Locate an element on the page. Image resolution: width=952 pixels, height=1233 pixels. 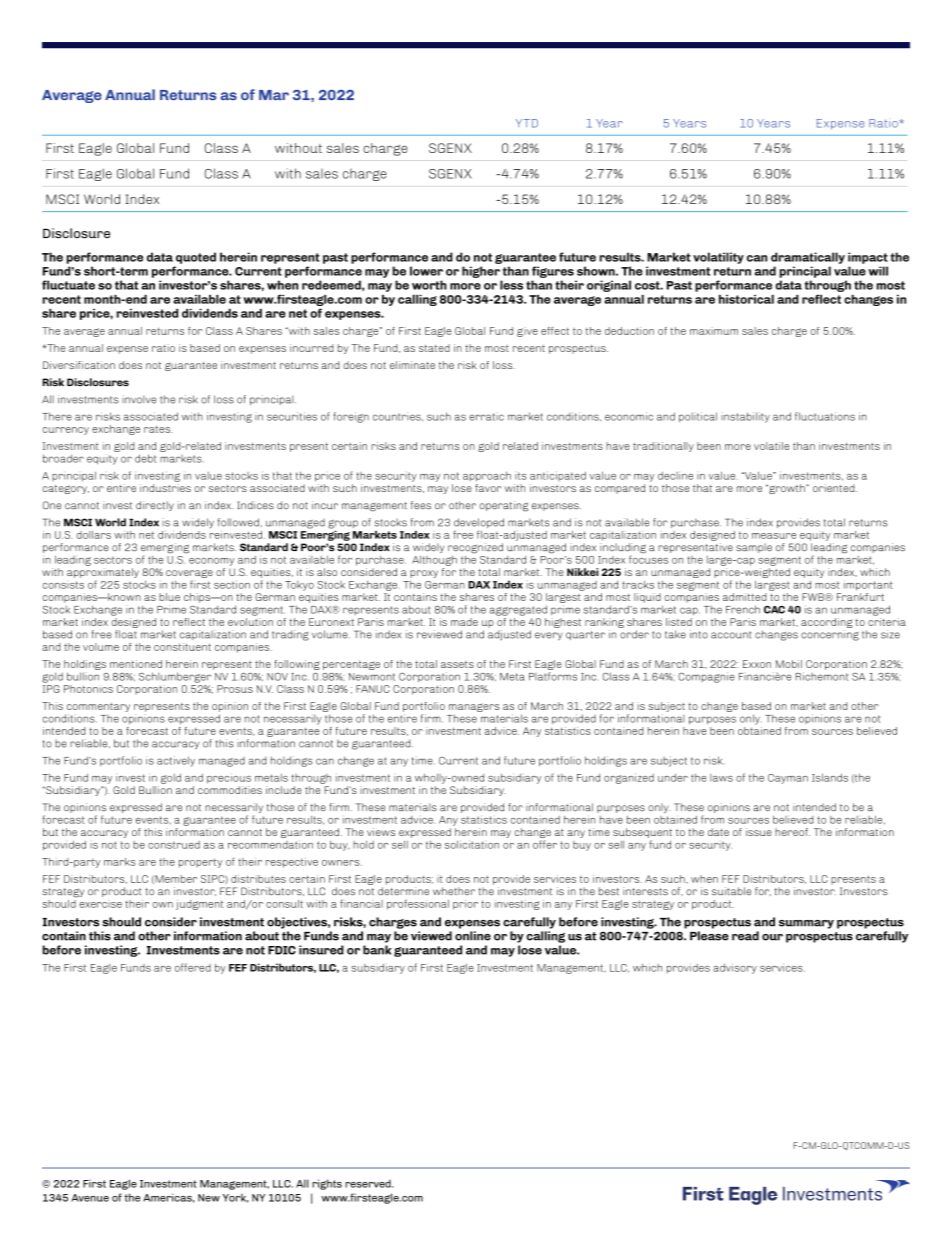
growth is located at coordinates (787, 489).
